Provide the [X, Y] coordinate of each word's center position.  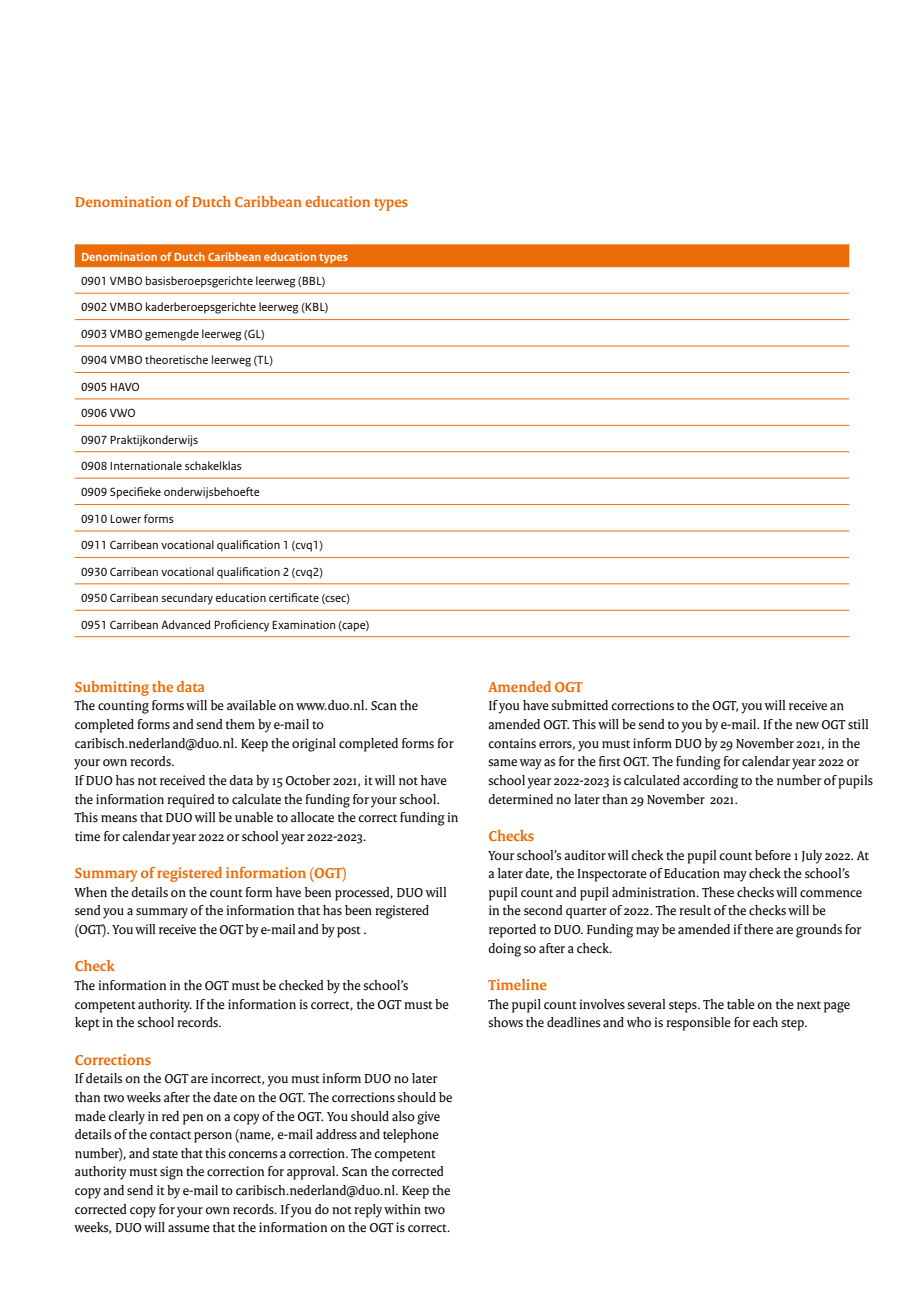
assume [189, 1228]
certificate [294, 597]
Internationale [146, 465]
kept [87, 1024]
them [240, 724]
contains [512, 743]
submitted [579, 705]
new [807, 725]
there [758, 929]
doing [504, 950]
